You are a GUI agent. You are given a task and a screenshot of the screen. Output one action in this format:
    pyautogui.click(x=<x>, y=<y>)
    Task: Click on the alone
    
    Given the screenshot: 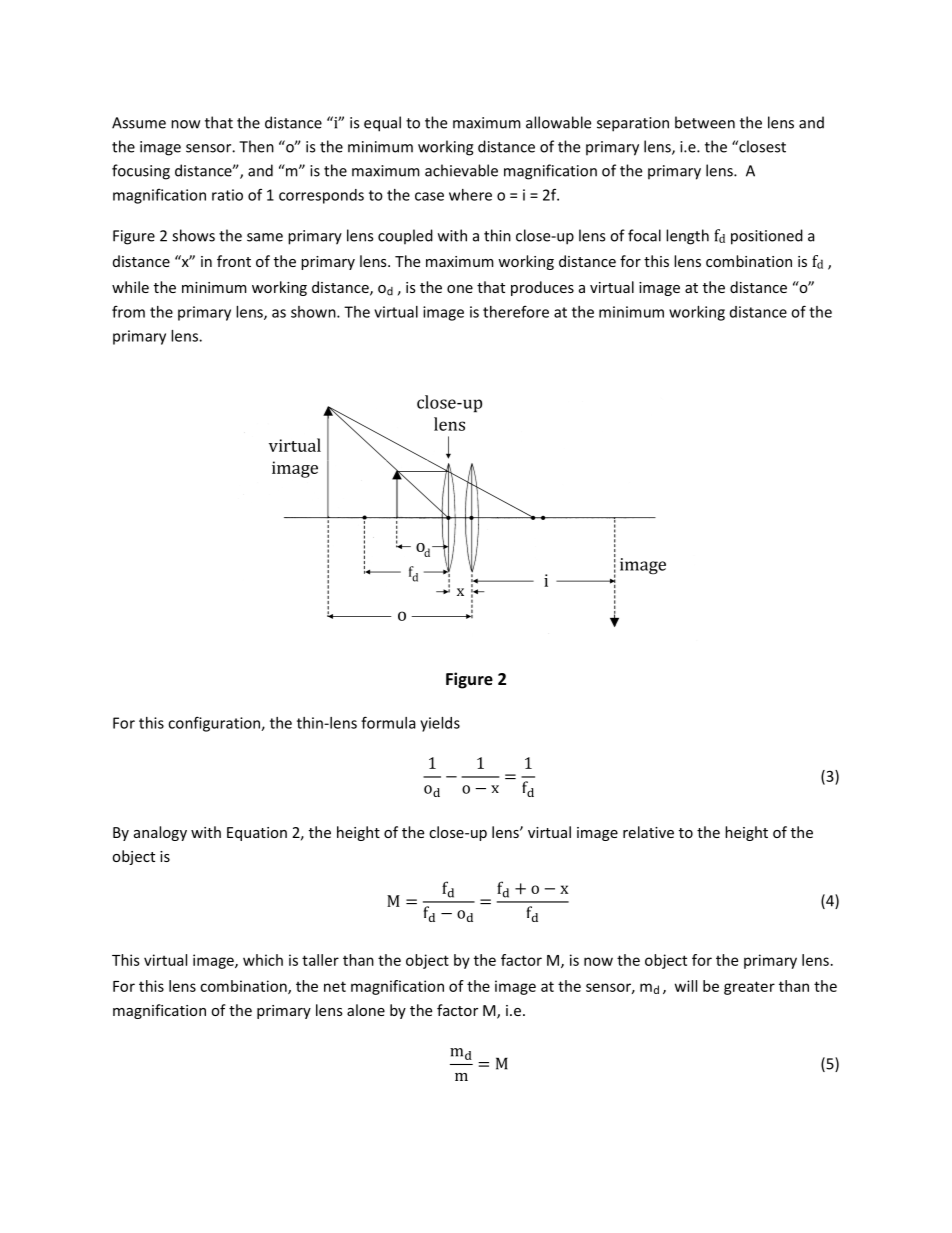 What is the action you would take?
    pyautogui.click(x=366, y=1010)
